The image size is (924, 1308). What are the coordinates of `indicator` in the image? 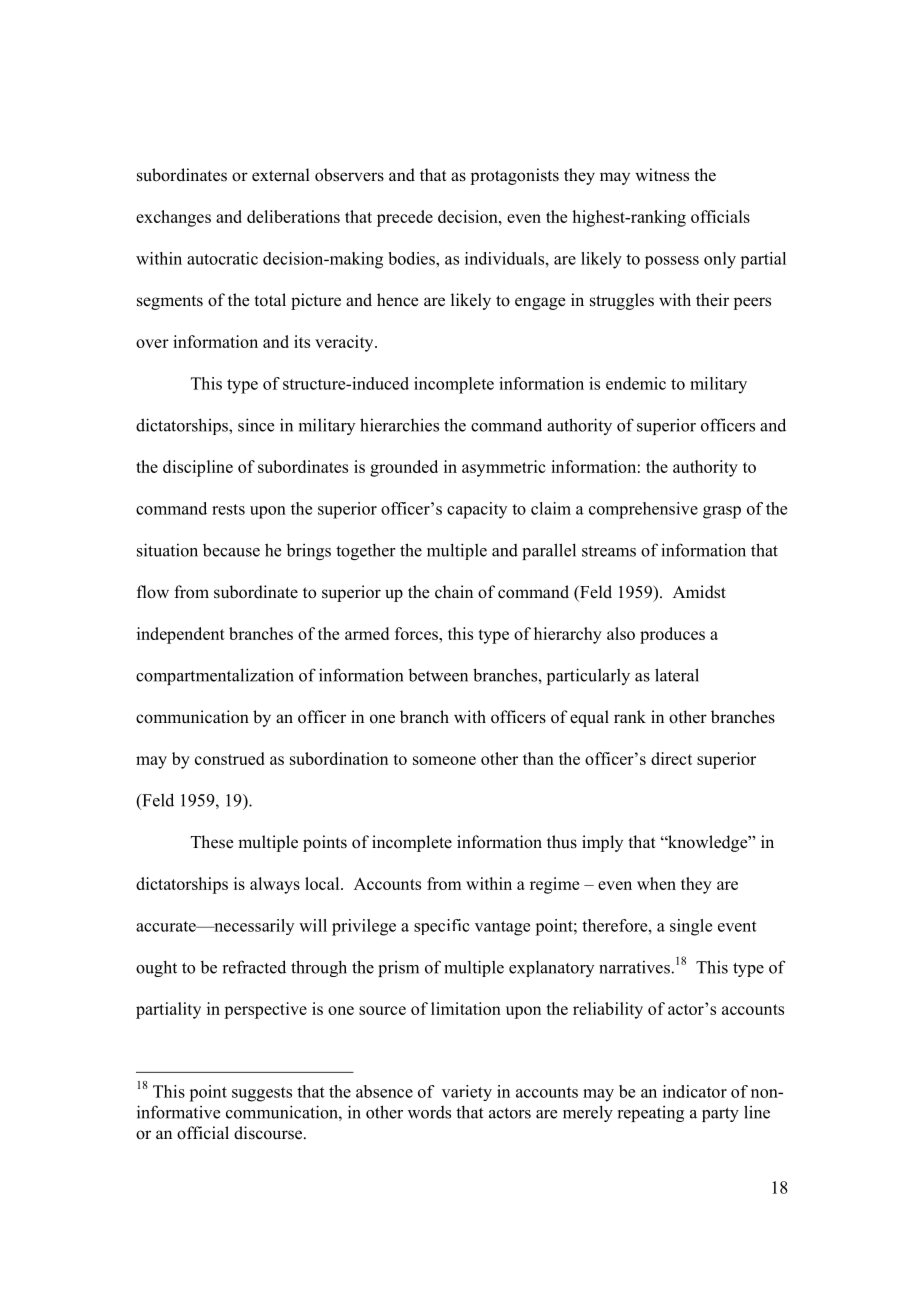 It's located at (695, 1091).
